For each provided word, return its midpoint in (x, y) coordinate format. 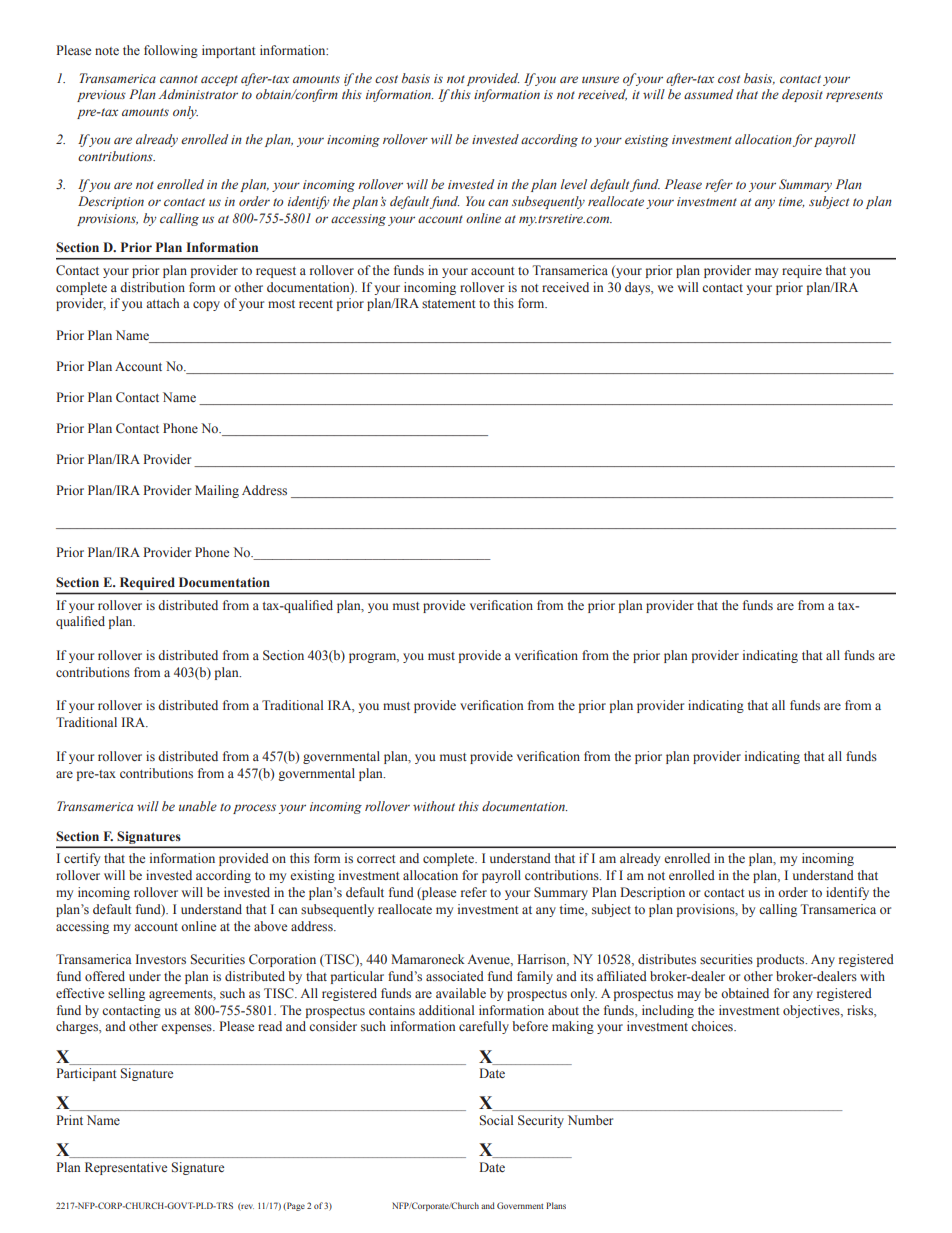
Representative (126, 1168)
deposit (802, 95)
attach (162, 303)
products (782, 960)
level (574, 184)
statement (449, 304)
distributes (667, 959)
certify (82, 859)
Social (496, 1120)
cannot (179, 79)
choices (713, 1026)
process (254, 809)
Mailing (217, 491)
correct (376, 859)
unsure (600, 79)
